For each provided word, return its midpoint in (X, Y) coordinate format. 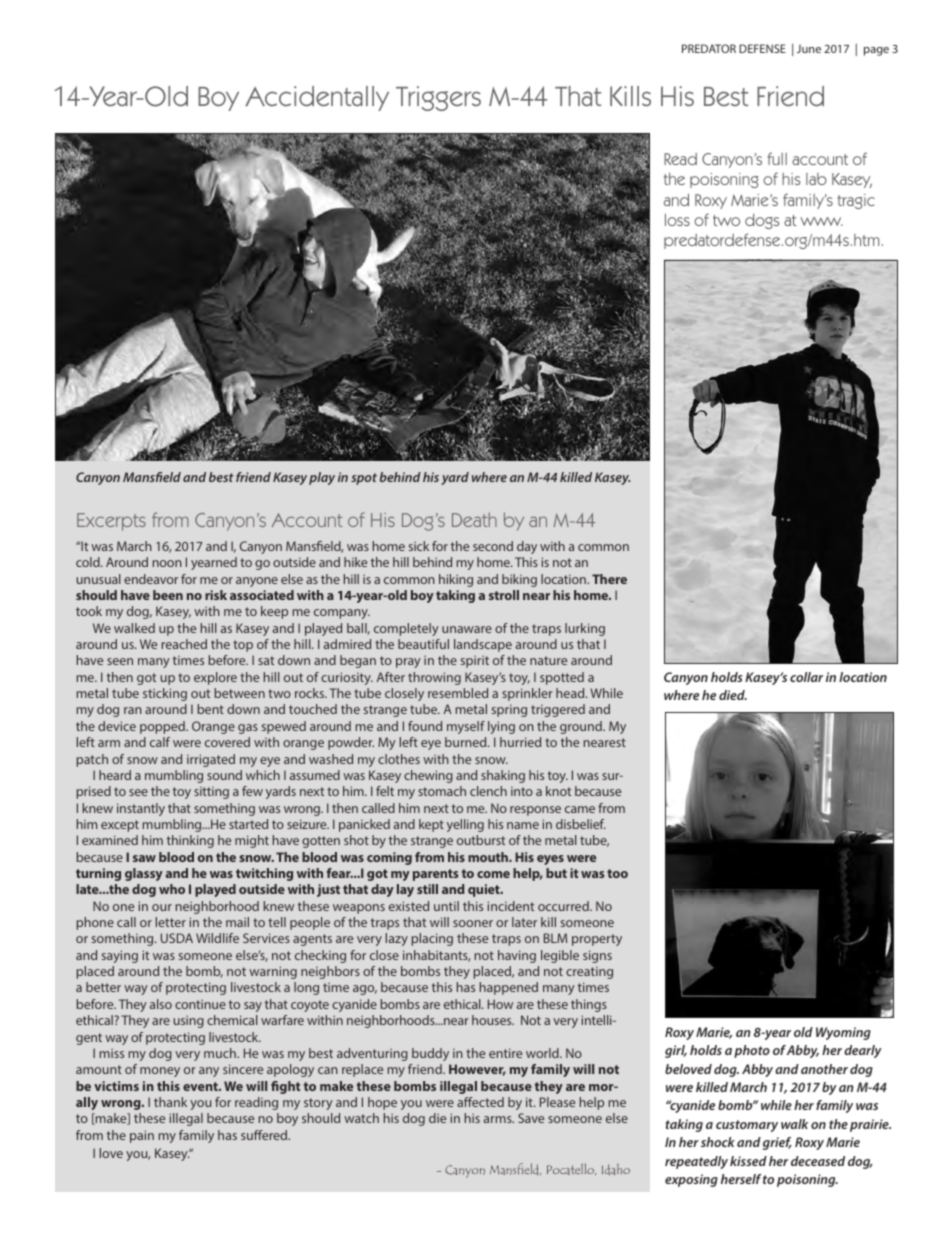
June (809, 48)
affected (480, 1102)
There (609, 579)
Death (474, 519)
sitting (211, 793)
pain (142, 1136)
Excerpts (111, 522)
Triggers (438, 98)
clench (488, 791)
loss (677, 219)
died (733, 695)
